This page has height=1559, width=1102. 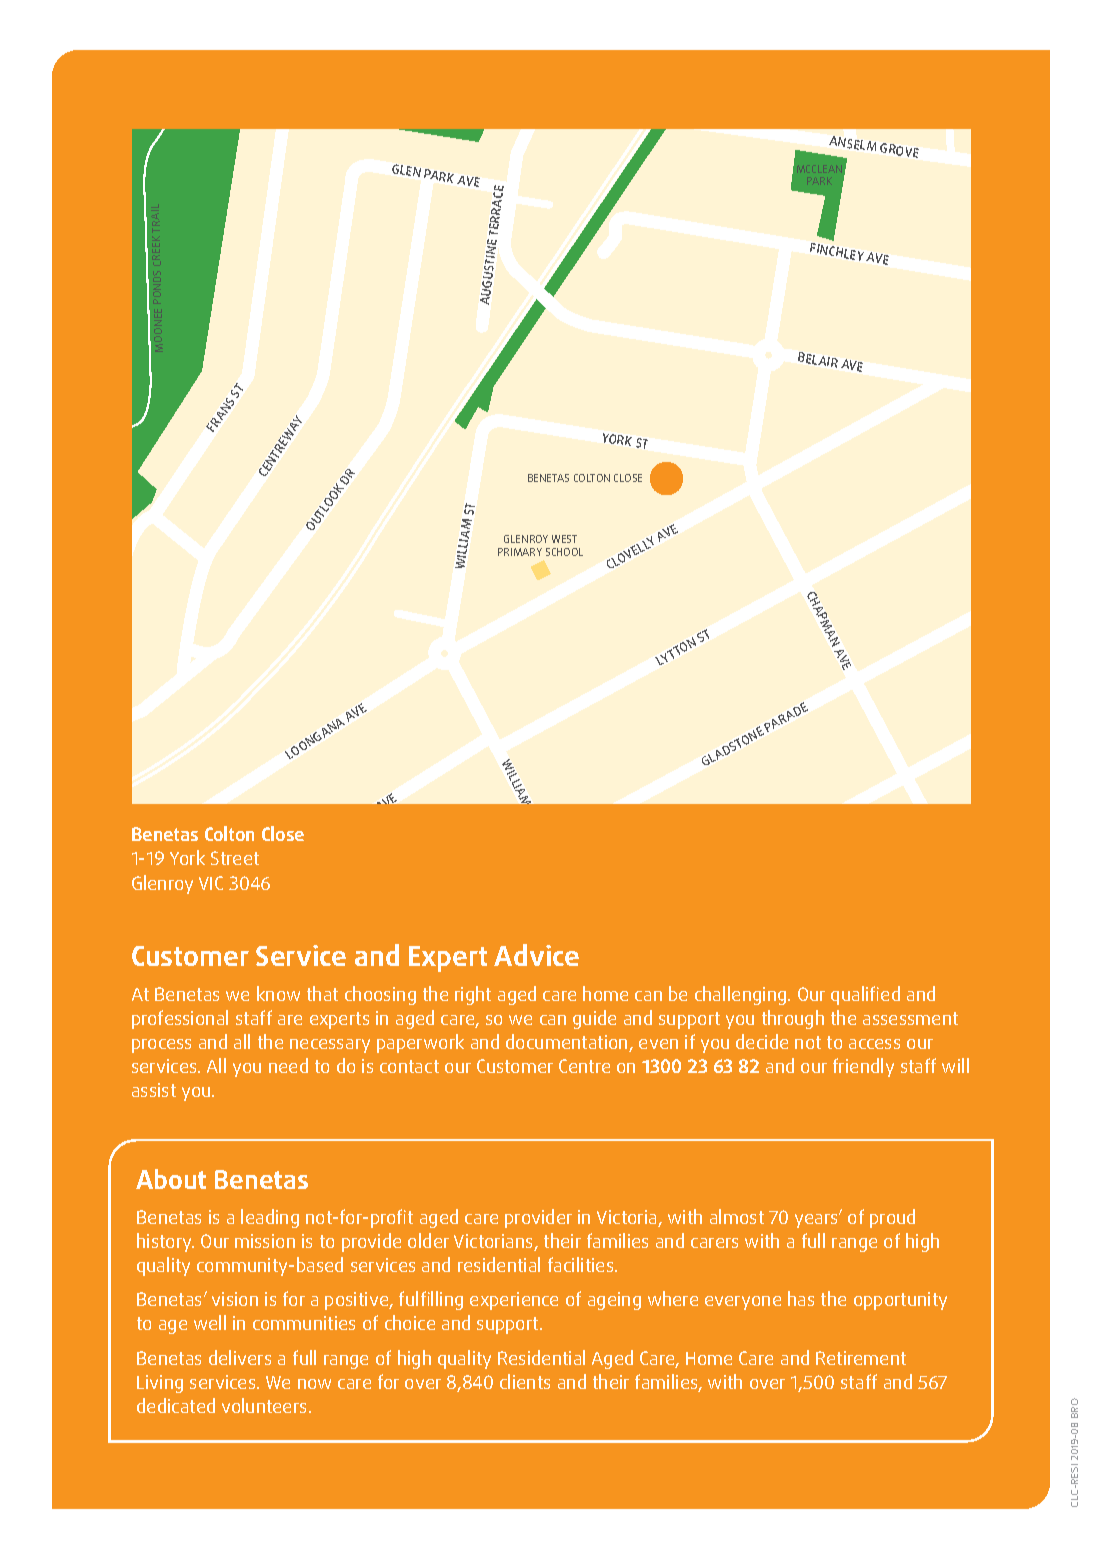 What do you see at coordinates (235, 858) in the page?
I see `Street` at bounding box center [235, 858].
